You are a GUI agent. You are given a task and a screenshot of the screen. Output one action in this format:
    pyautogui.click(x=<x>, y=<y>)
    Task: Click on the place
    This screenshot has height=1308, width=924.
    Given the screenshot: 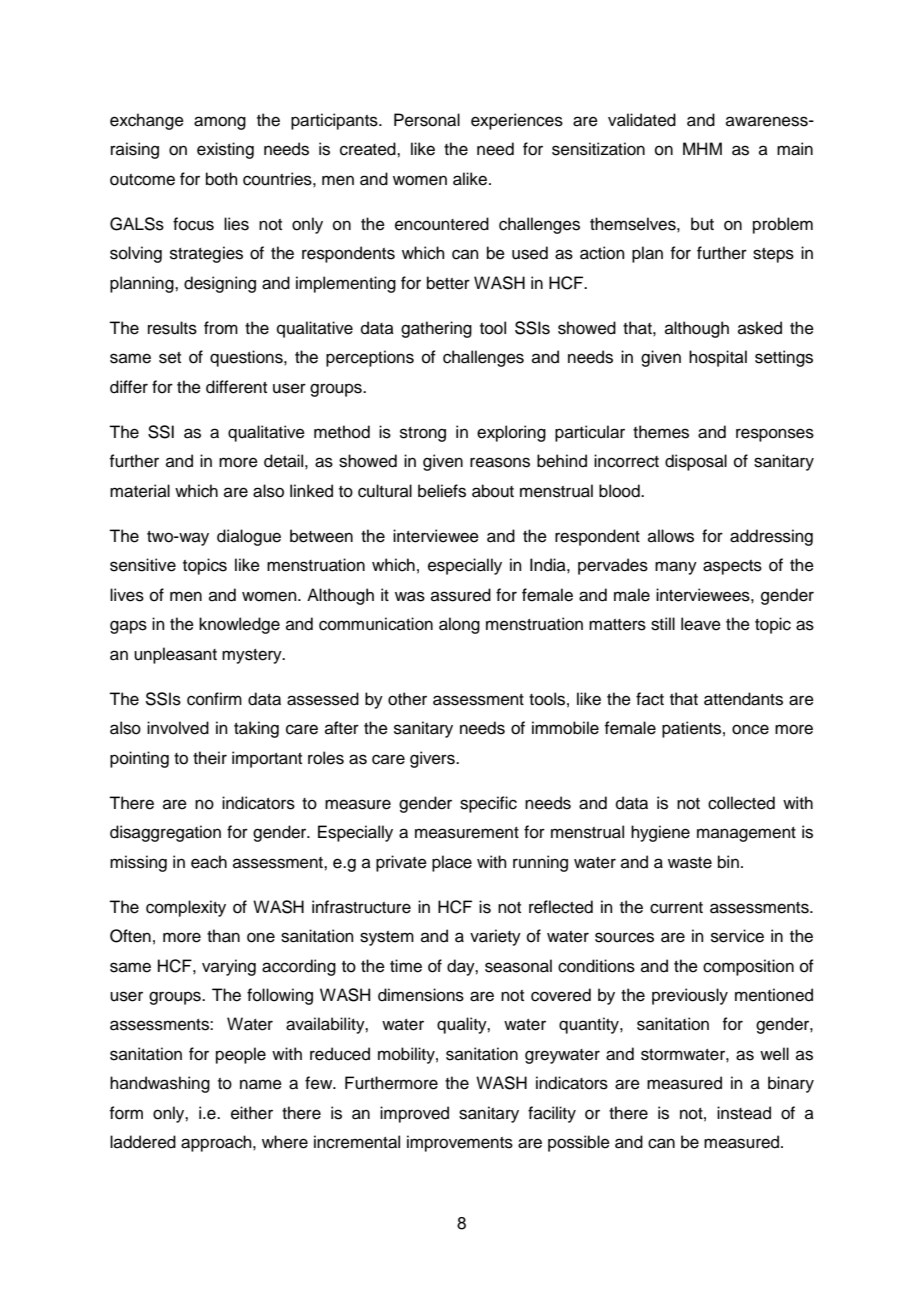 What is the action you would take?
    pyautogui.click(x=452, y=863)
